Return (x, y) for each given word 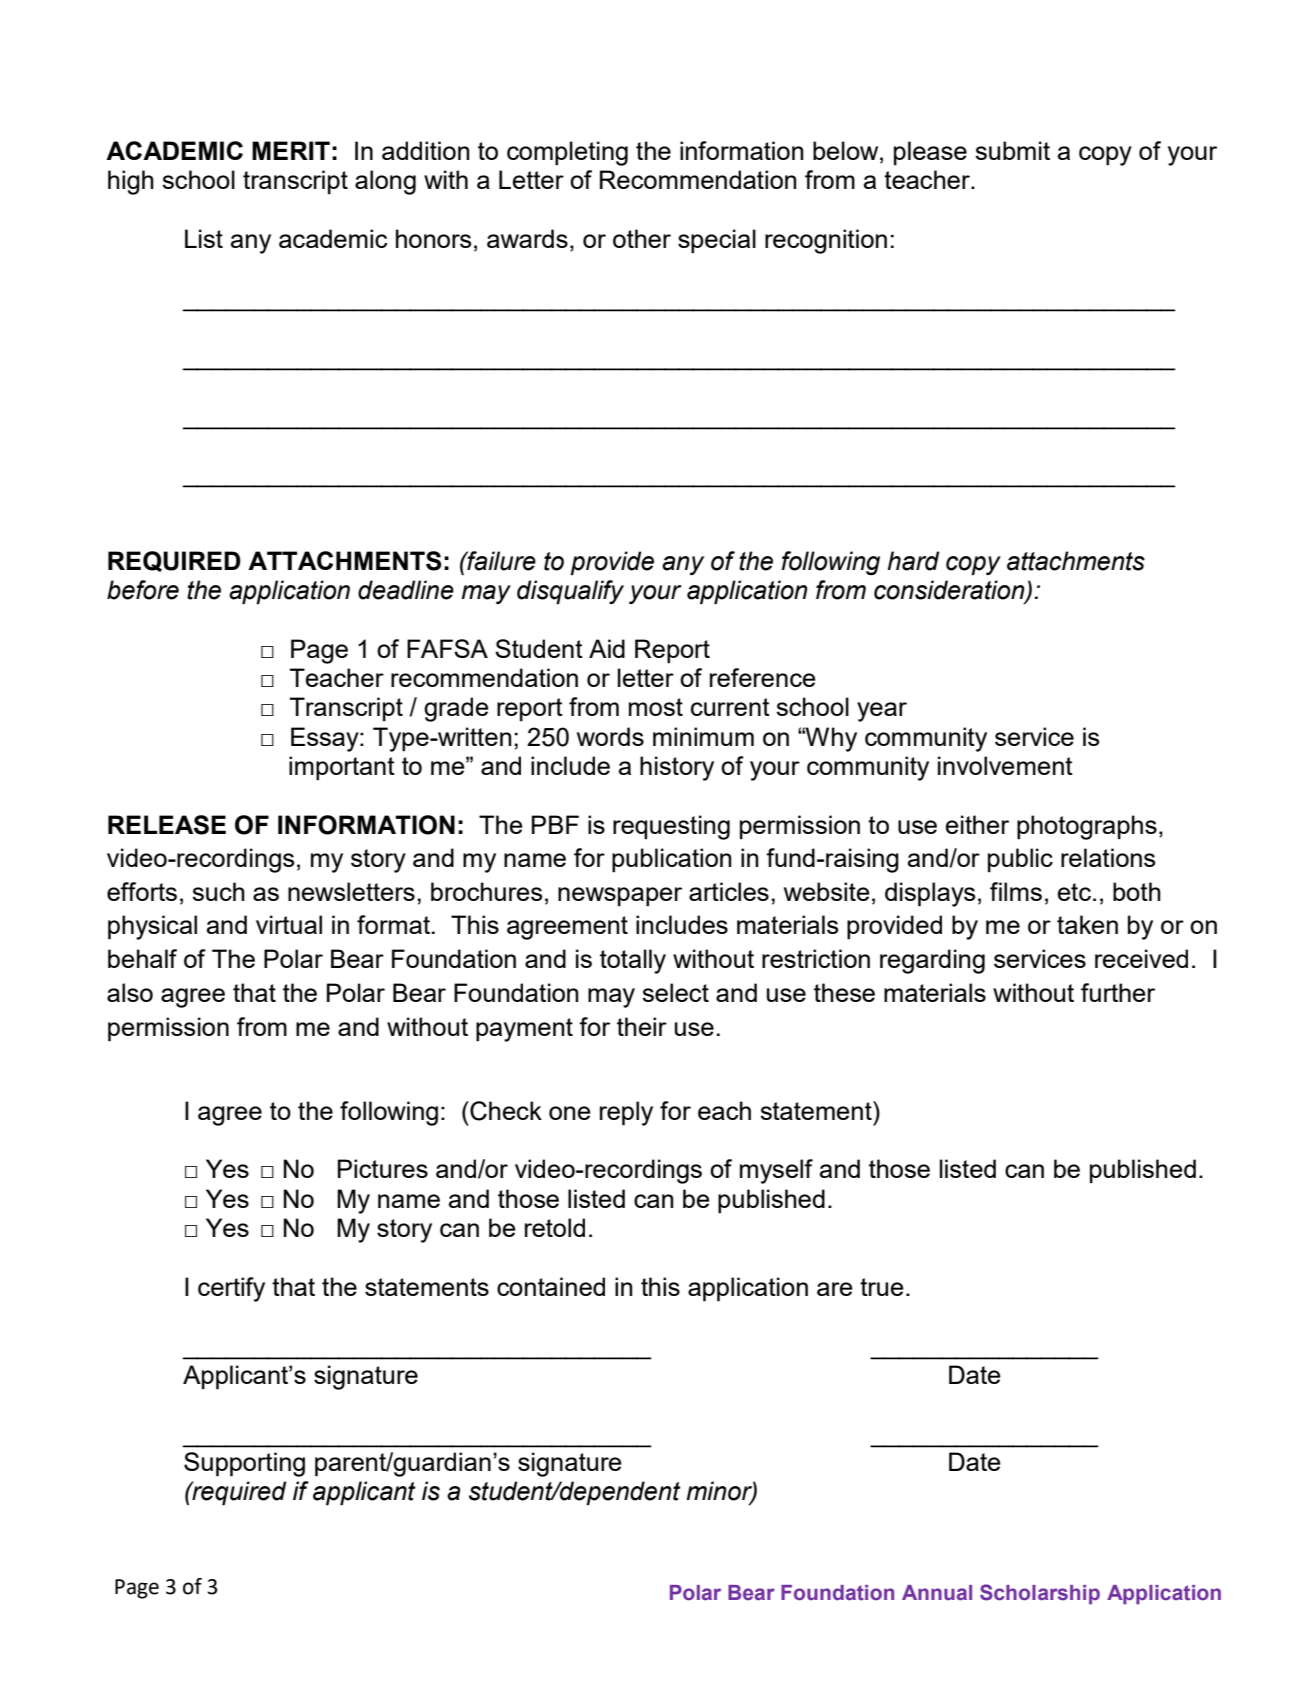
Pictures (383, 1168)
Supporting (244, 1464)
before (143, 590)
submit (1012, 150)
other (642, 238)
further (1118, 992)
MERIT (291, 150)
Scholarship (1040, 1594)
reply (626, 1113)
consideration (950, 591)
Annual (937, 1593)
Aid (607, 648)
